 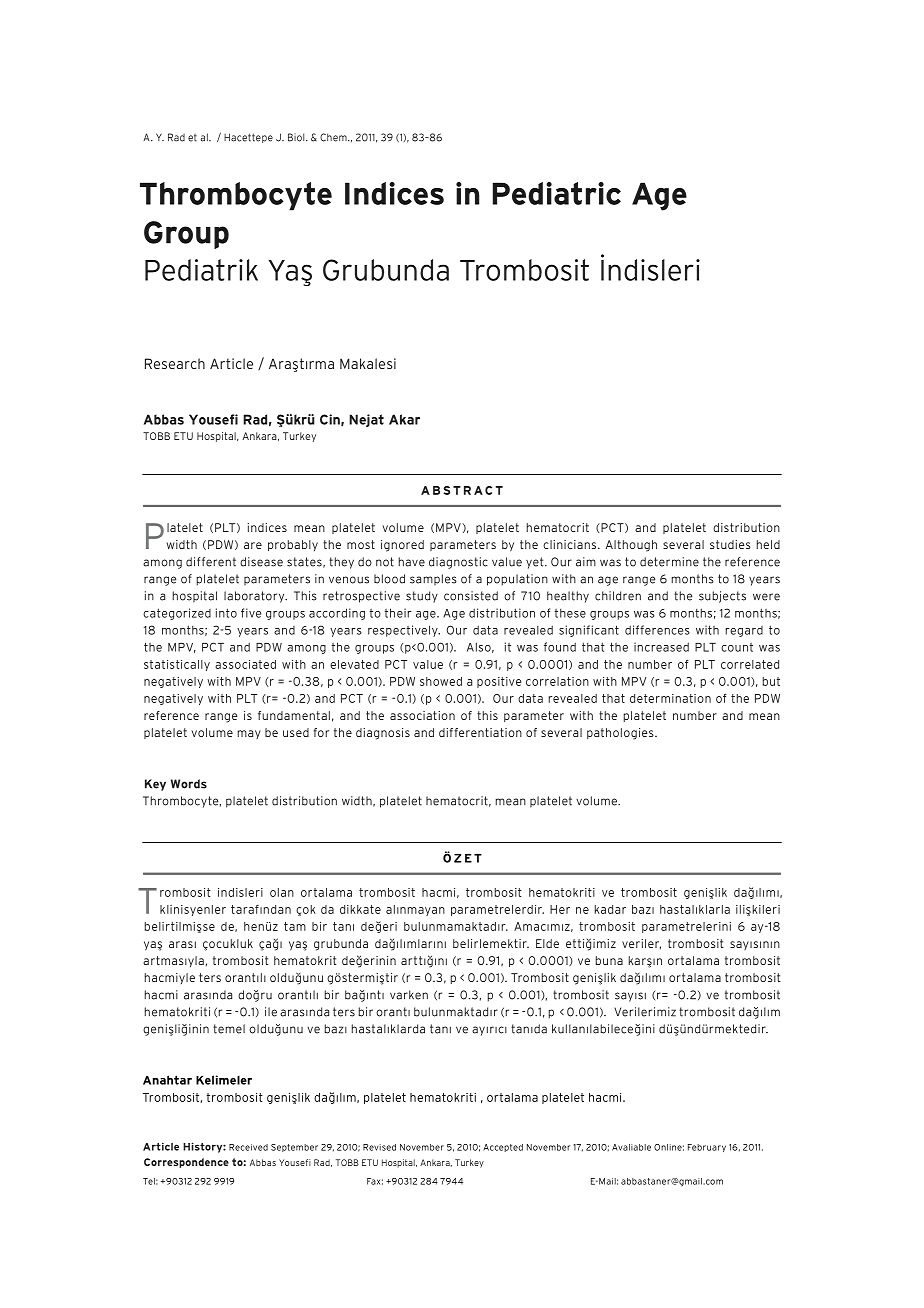 I want to click on buna, so click(x=609, y=960).
